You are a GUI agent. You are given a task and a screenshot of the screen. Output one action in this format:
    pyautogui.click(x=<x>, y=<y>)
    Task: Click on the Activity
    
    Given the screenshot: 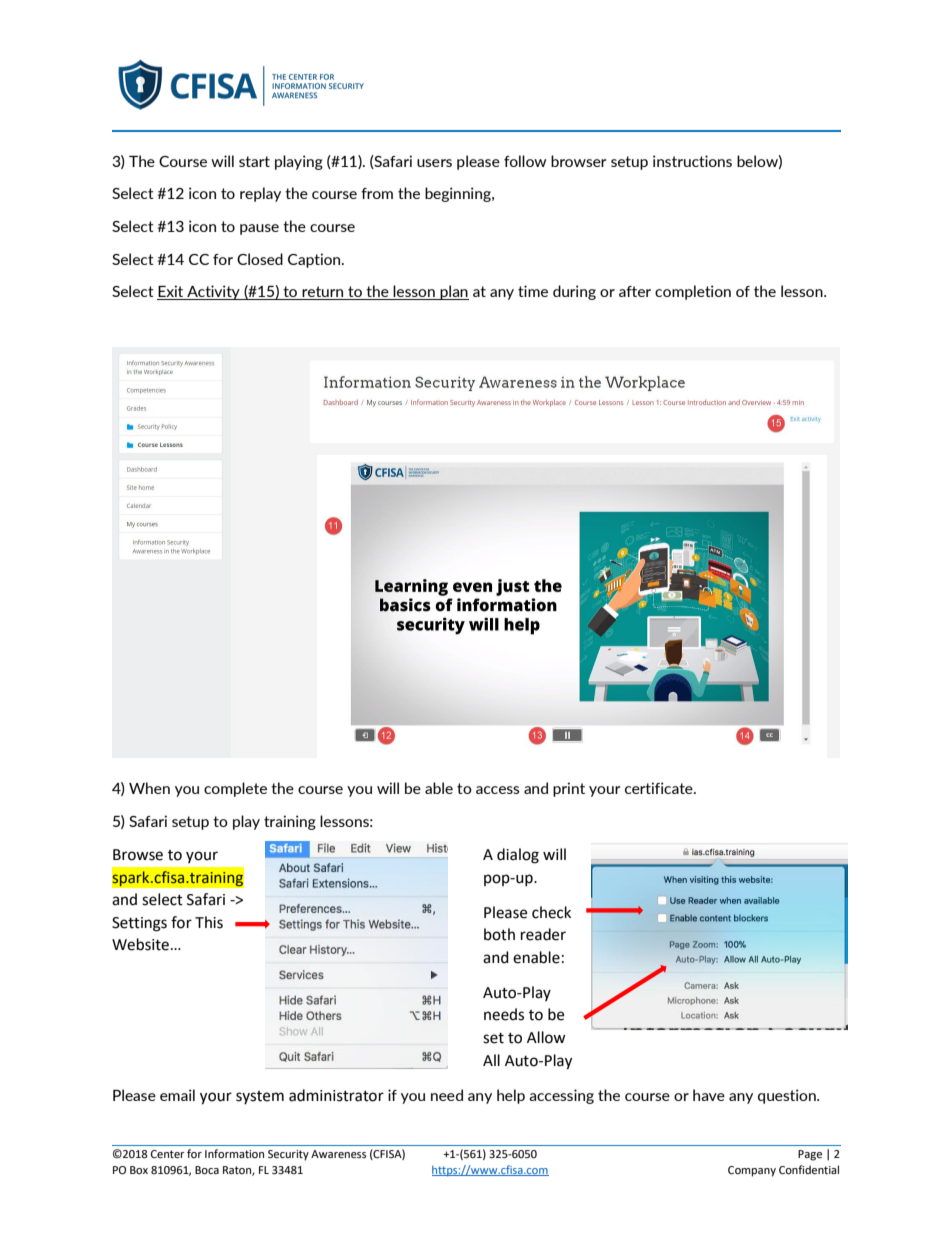 What is the action you would take?
    pyautogui.click(x=213, y=292)
